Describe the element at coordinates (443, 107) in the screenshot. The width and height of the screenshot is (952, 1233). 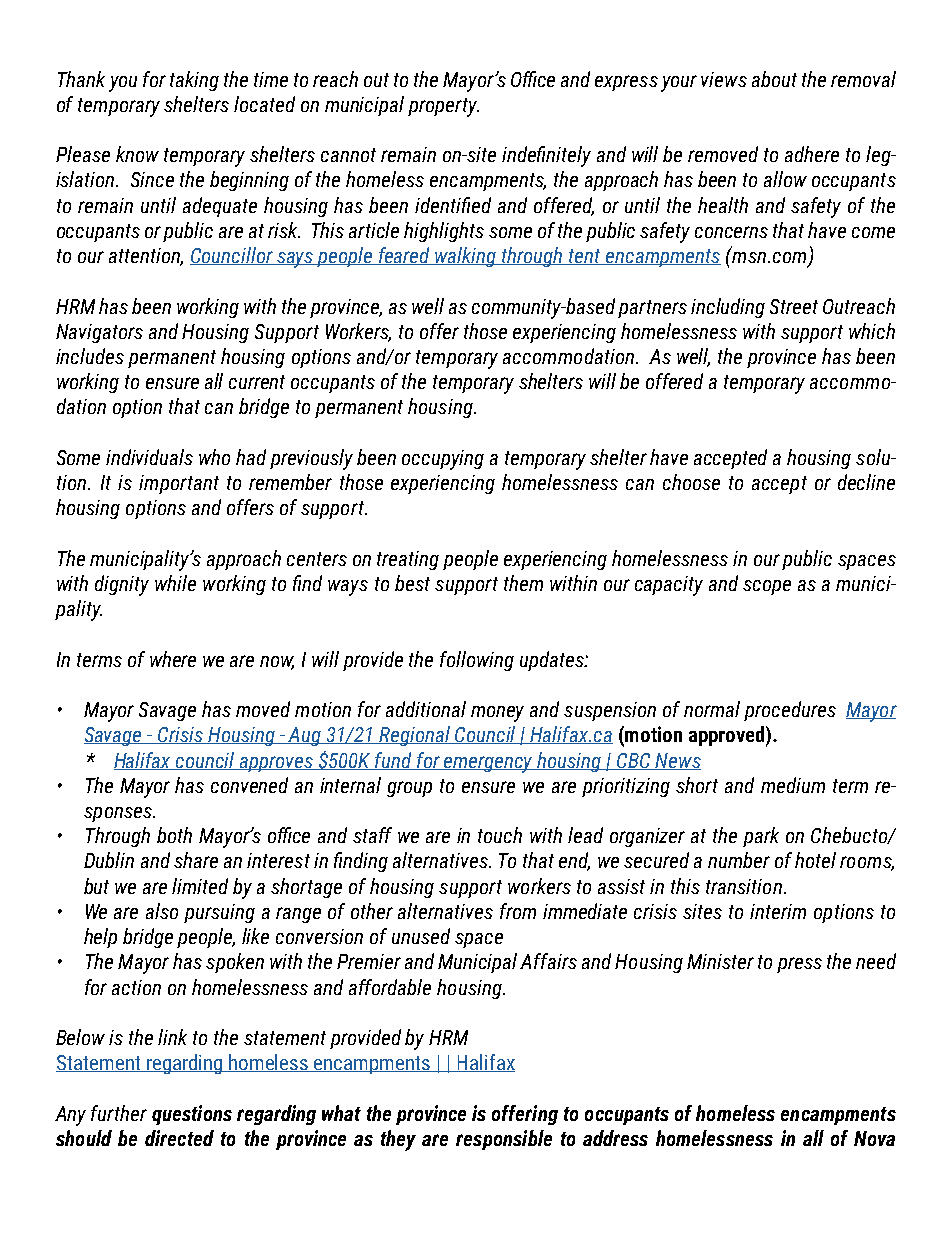
I see `property` at that location.
